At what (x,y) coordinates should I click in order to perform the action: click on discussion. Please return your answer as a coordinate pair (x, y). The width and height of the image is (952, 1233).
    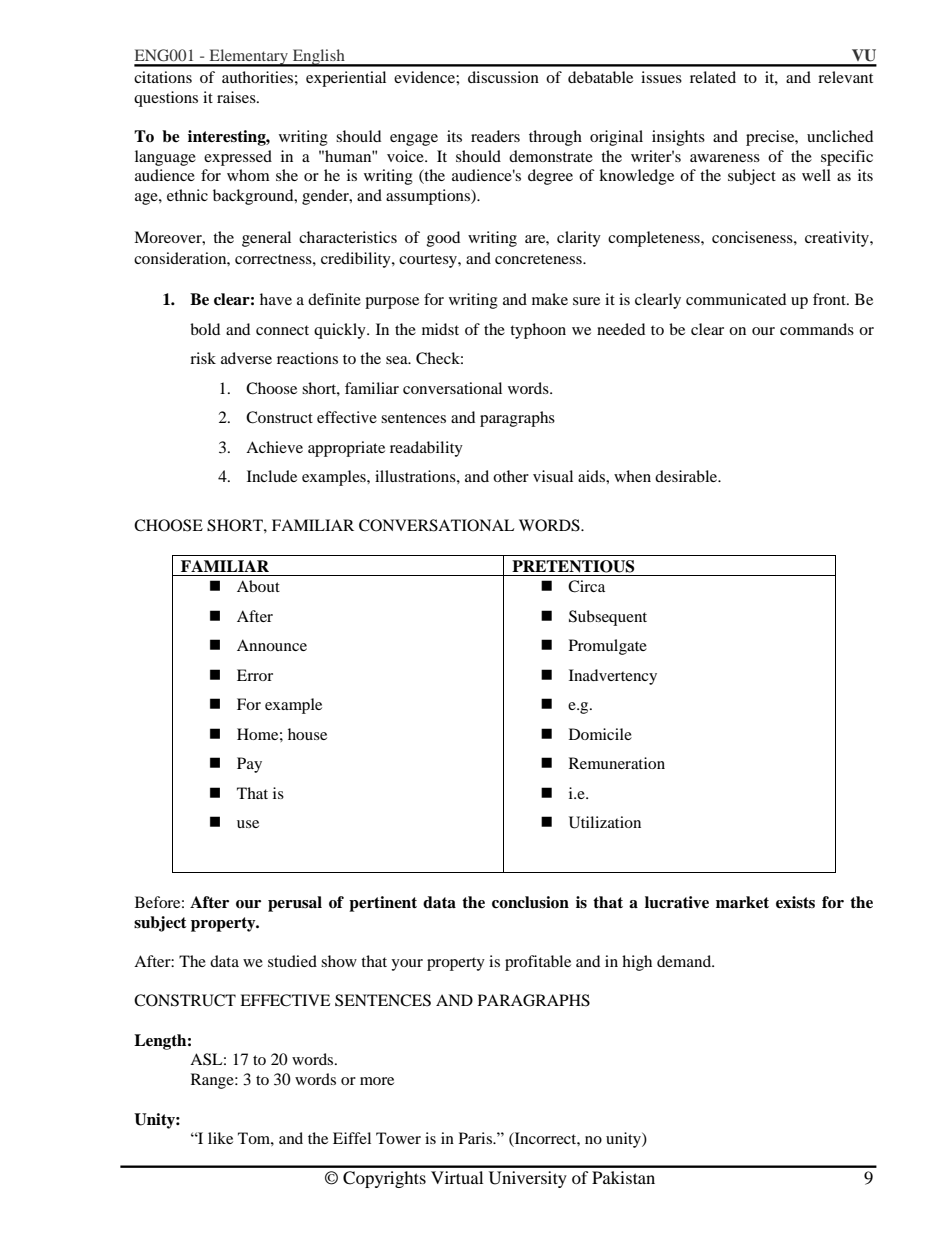
    Looking at the image, I should click on (503, 77).
